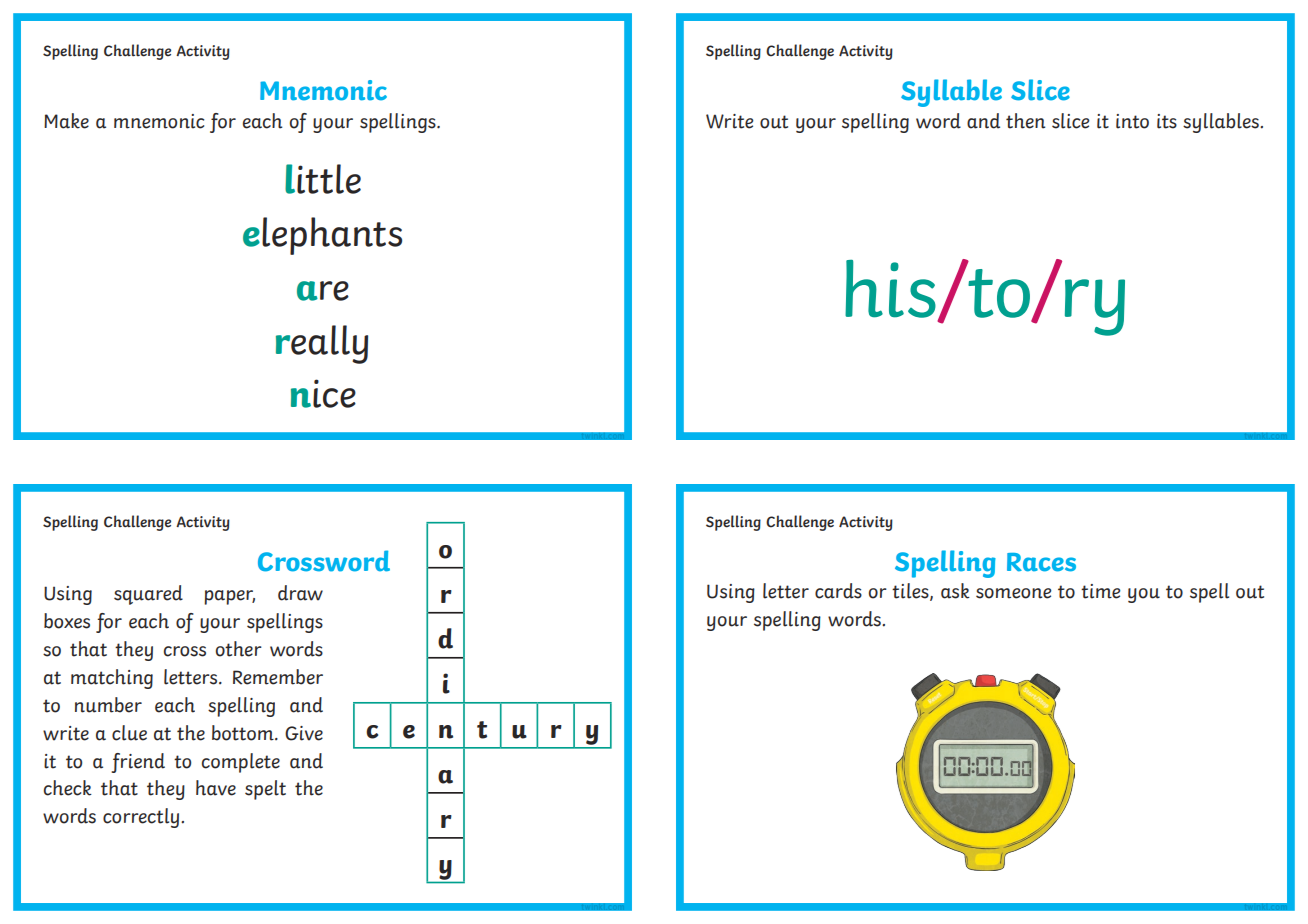 Image resolution: width=1308 pixels, height=924 pixels. Describe the element at coordinates (148, 595) in the document. I see `squared` at that location.
